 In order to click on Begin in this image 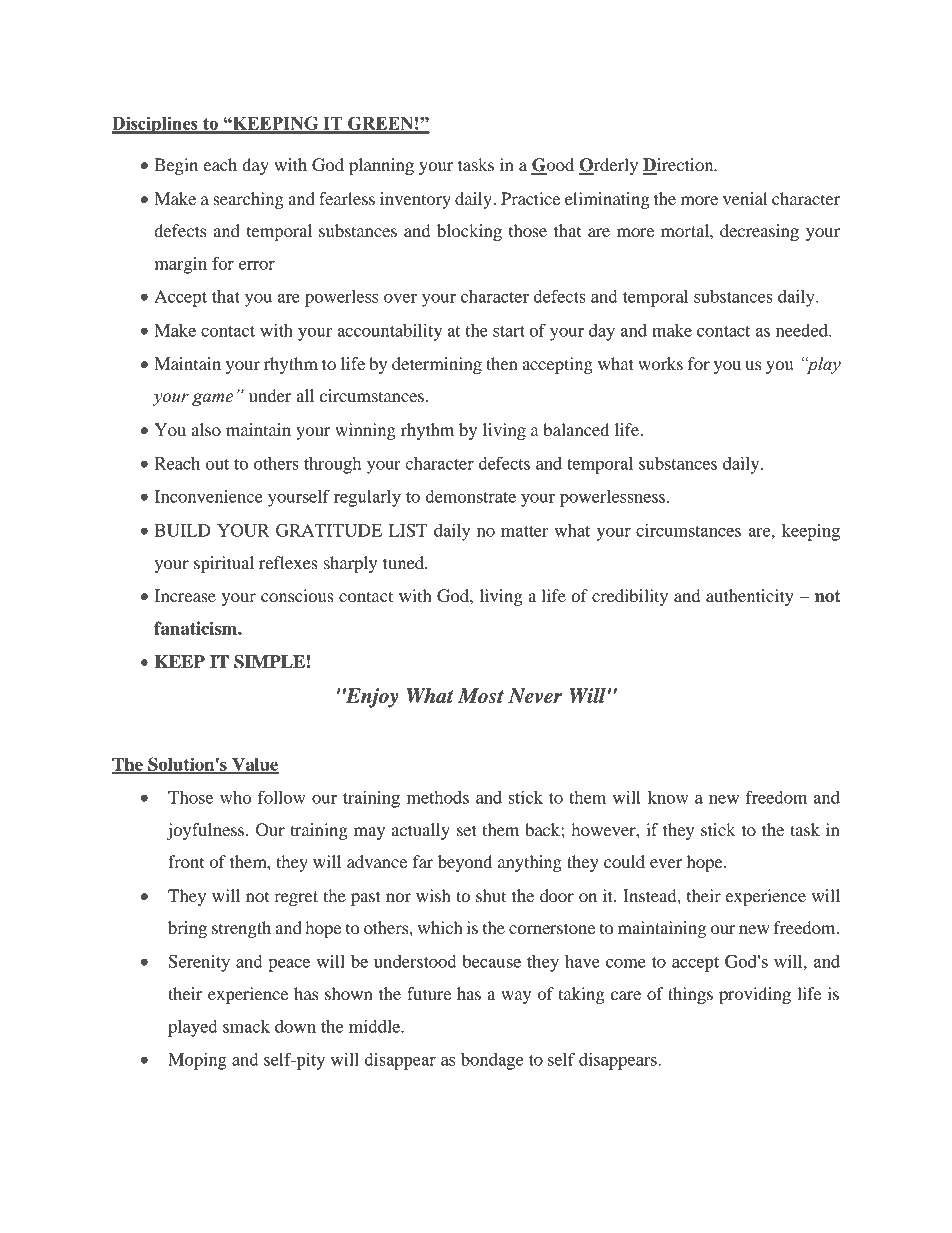, I will do `click(176, 166)`.
